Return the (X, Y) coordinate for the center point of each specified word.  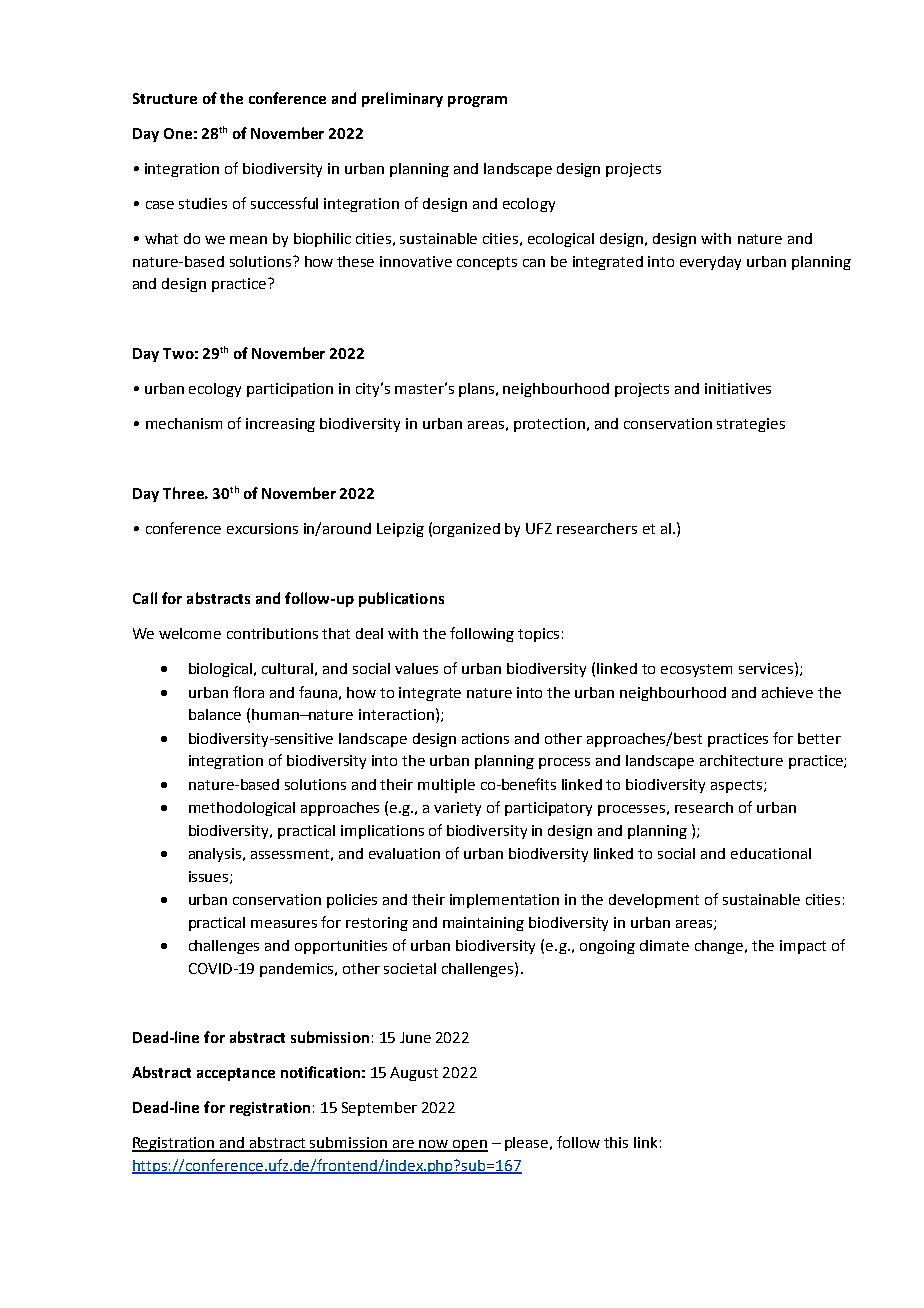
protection (549, 425)
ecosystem (696, 670)
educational (771, 853)
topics (538, 635)
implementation (504, 901)
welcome (190, 633)
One (178, 133)
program (477, 101)
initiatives (738, 388)
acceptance (236, 1074)
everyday (710, 263)
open (469, 1146)
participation (290, 390)
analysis (216, 855)
